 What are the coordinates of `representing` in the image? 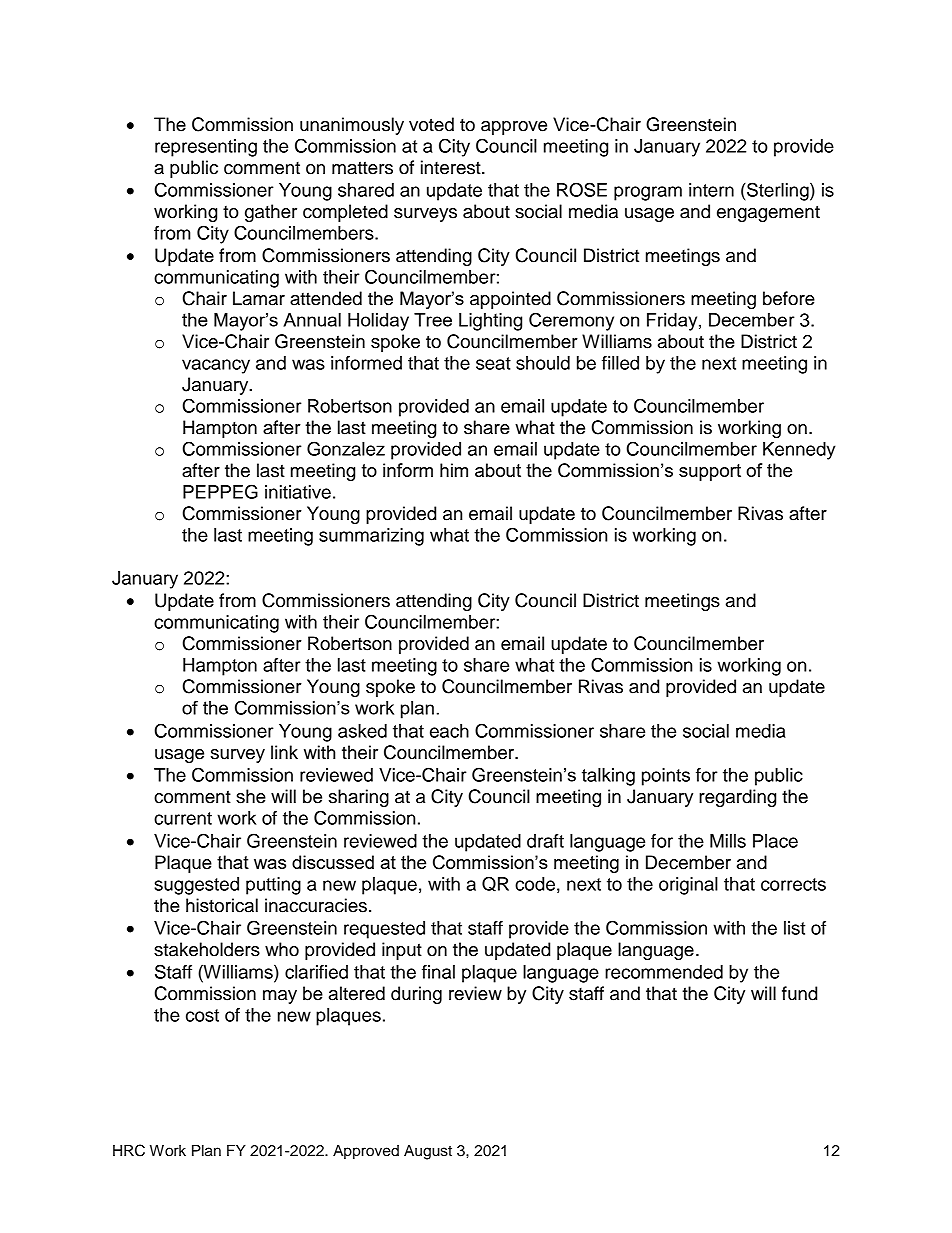 It's located at (206, 148).
